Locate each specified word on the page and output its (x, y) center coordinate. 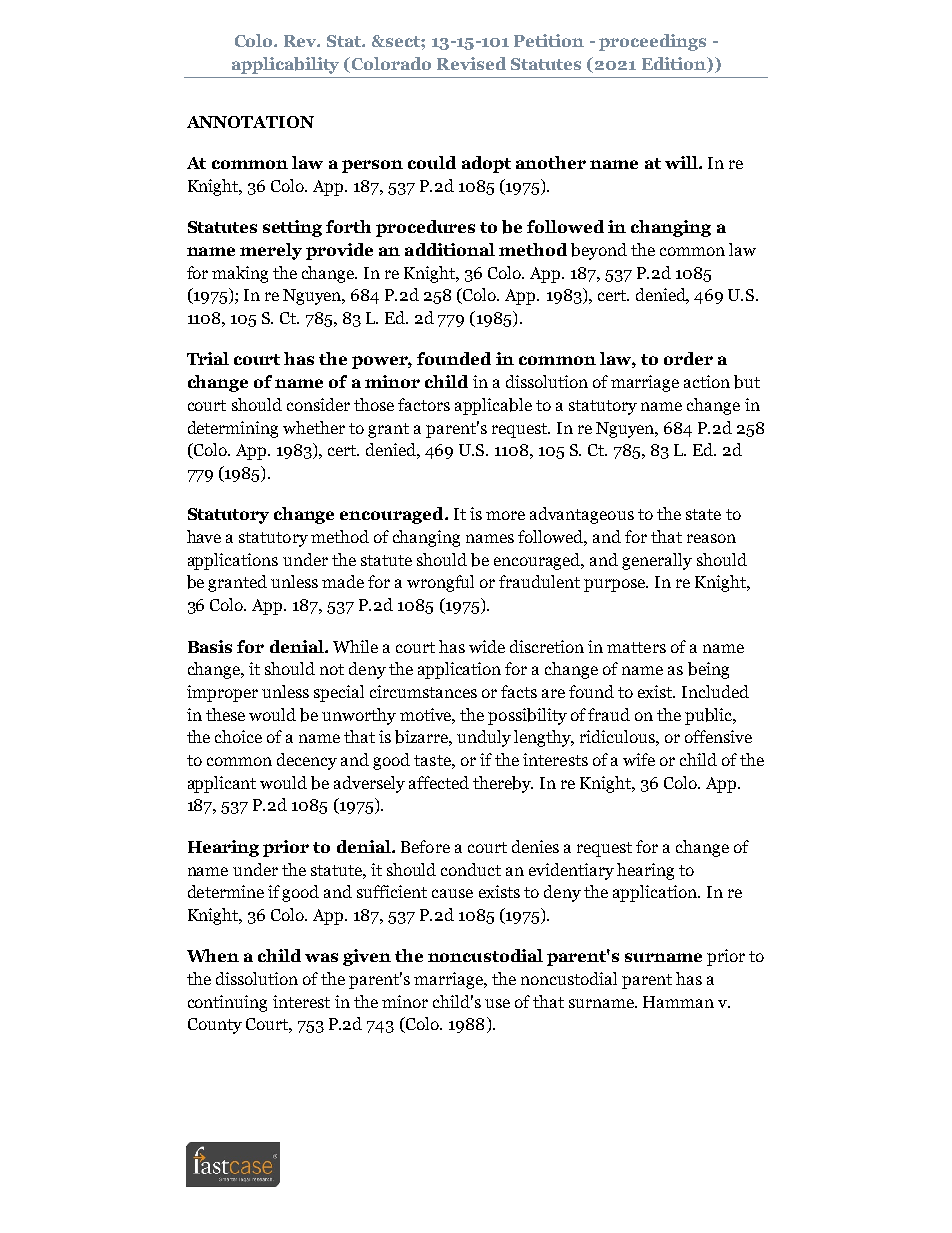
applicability (285, 65)
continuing (227, 1003)
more (505, 515)
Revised (471, 63)
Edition (675, 63)
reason (711, 538)
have (204, 536)
